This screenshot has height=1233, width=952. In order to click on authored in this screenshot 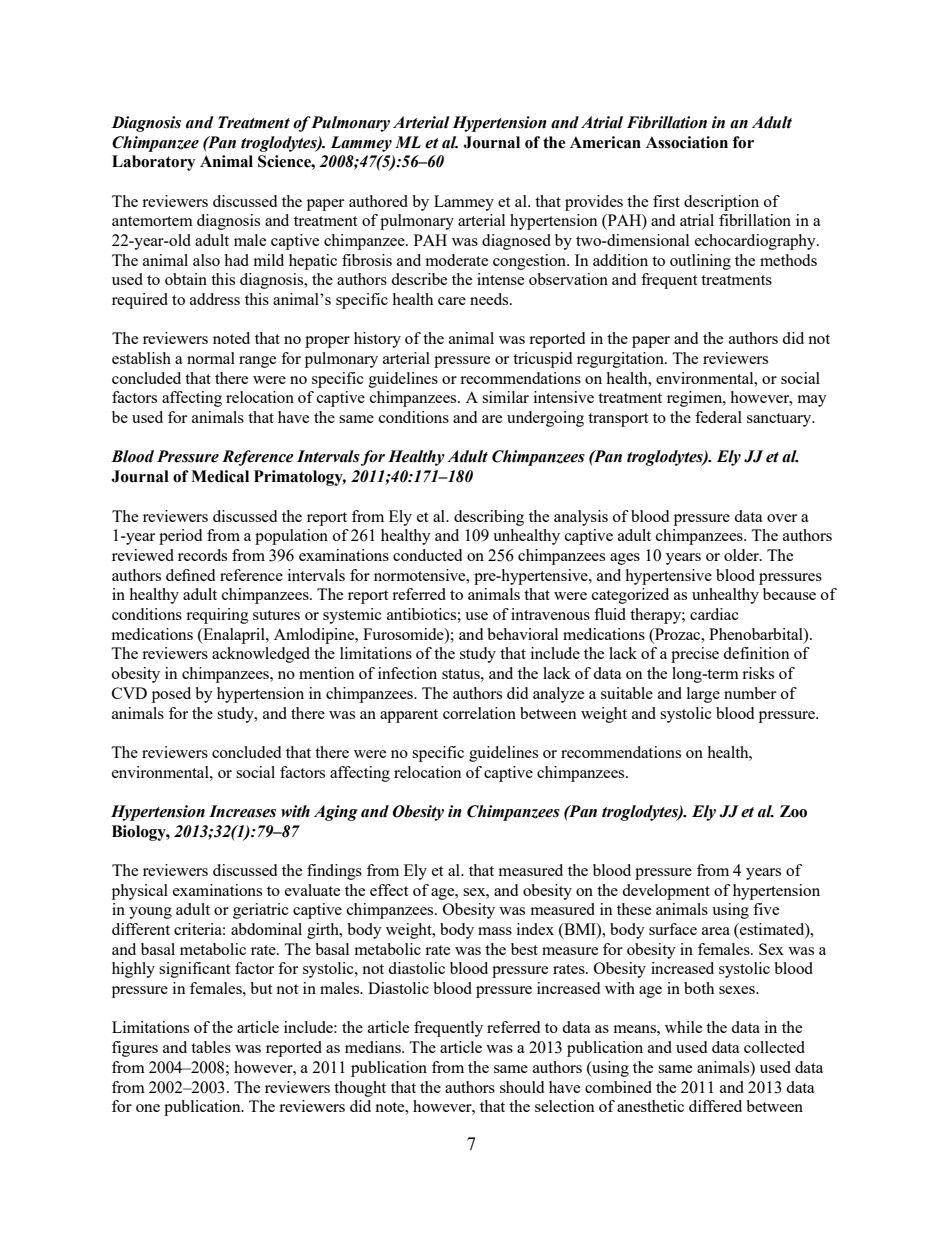, I will do `click(378, 201)`.
